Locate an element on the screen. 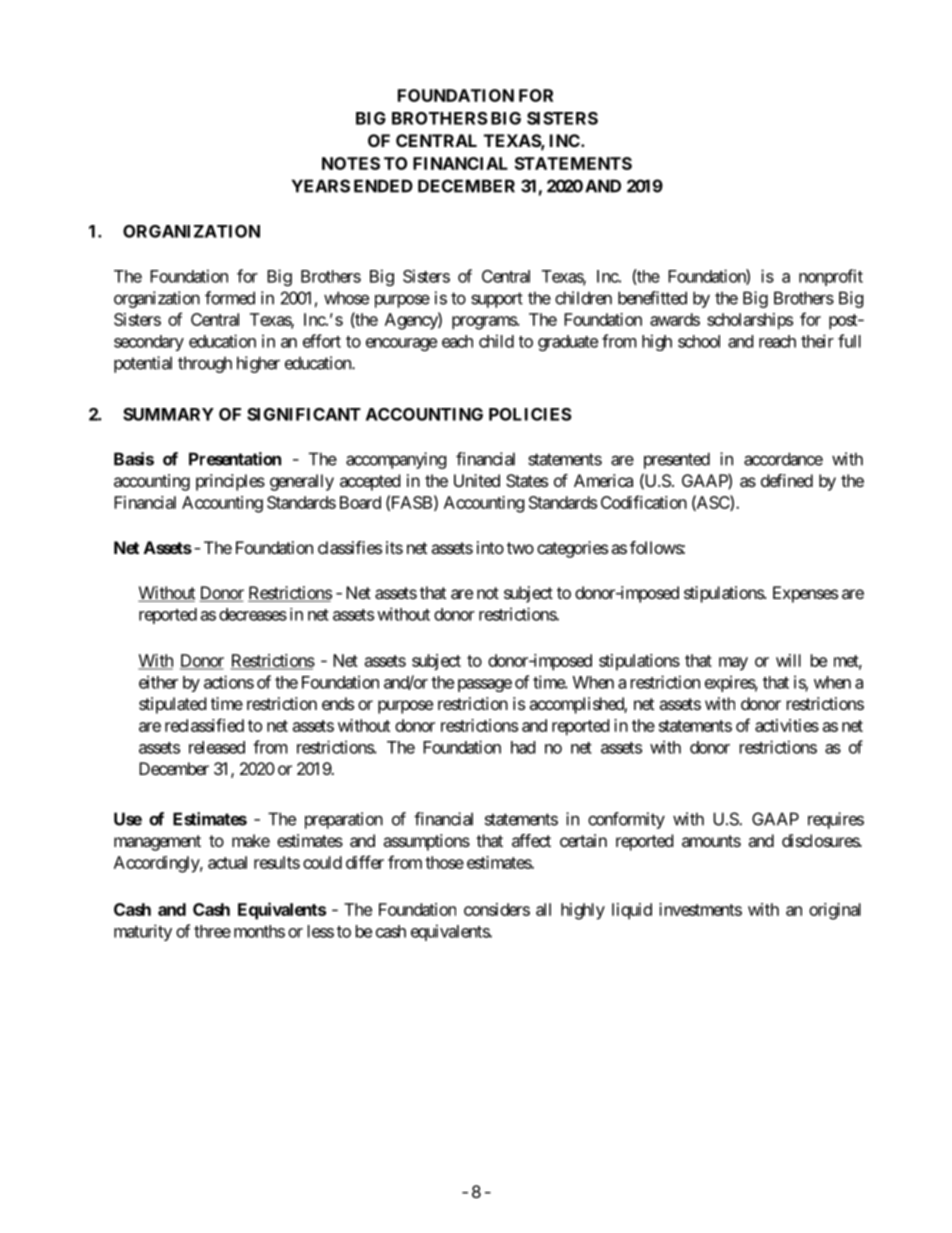 Image resolution: width=952 pixels, height=1233 pixels. activities is located at coordinates (787, 725).
